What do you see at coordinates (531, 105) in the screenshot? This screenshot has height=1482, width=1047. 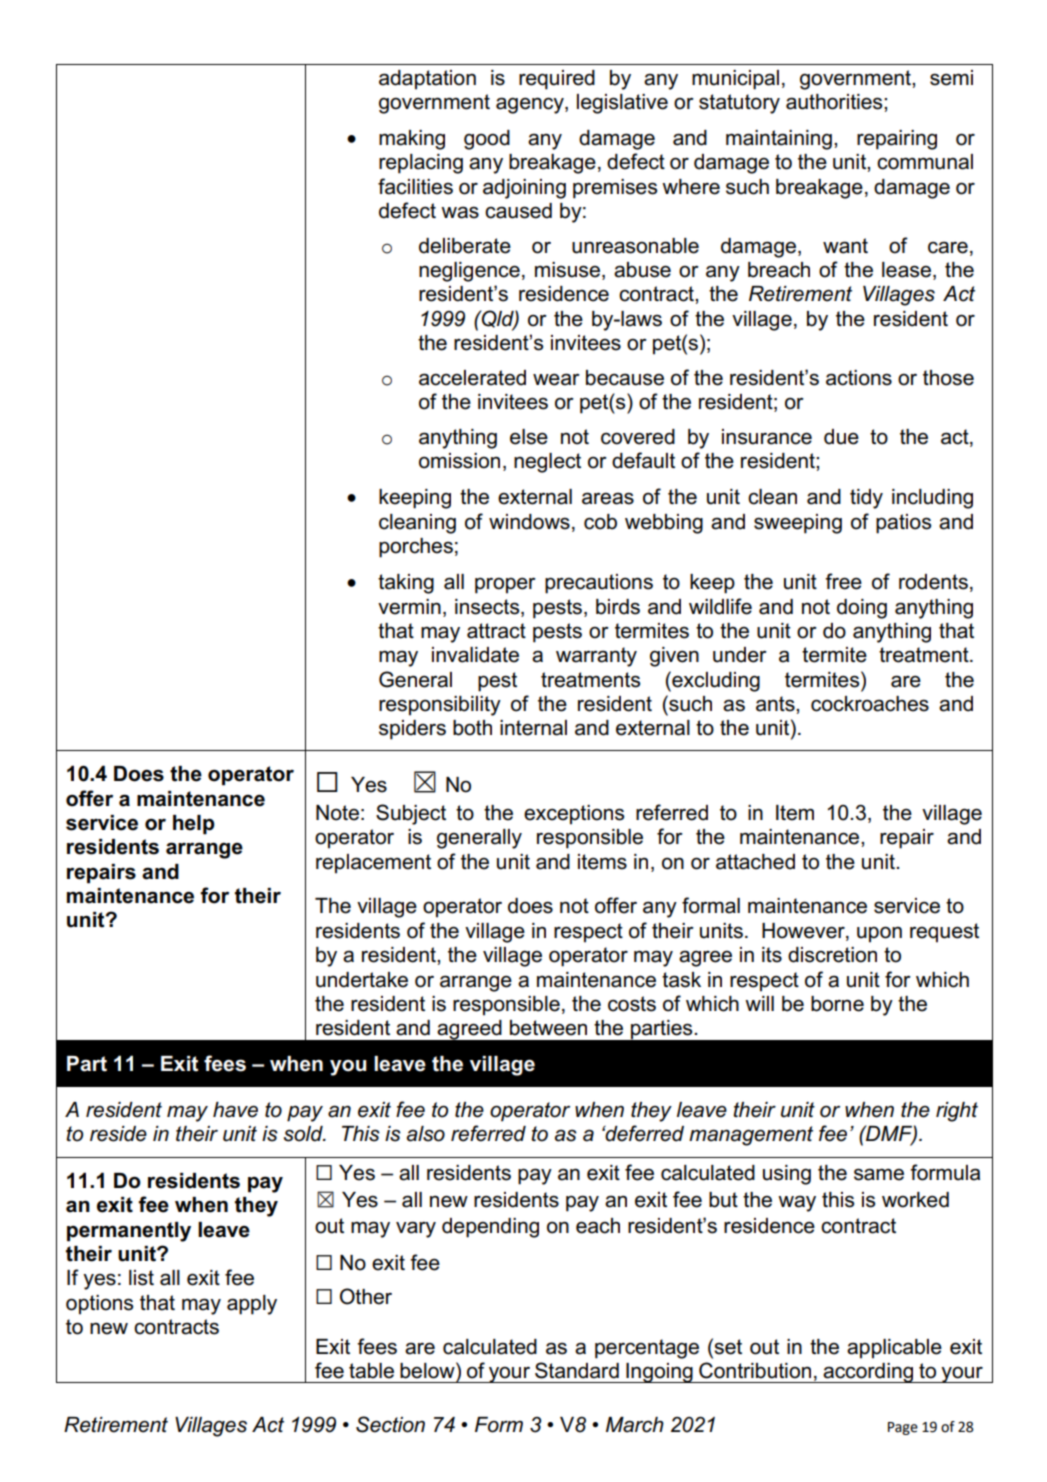 I see `agency` at bounding box center [531, 105].
